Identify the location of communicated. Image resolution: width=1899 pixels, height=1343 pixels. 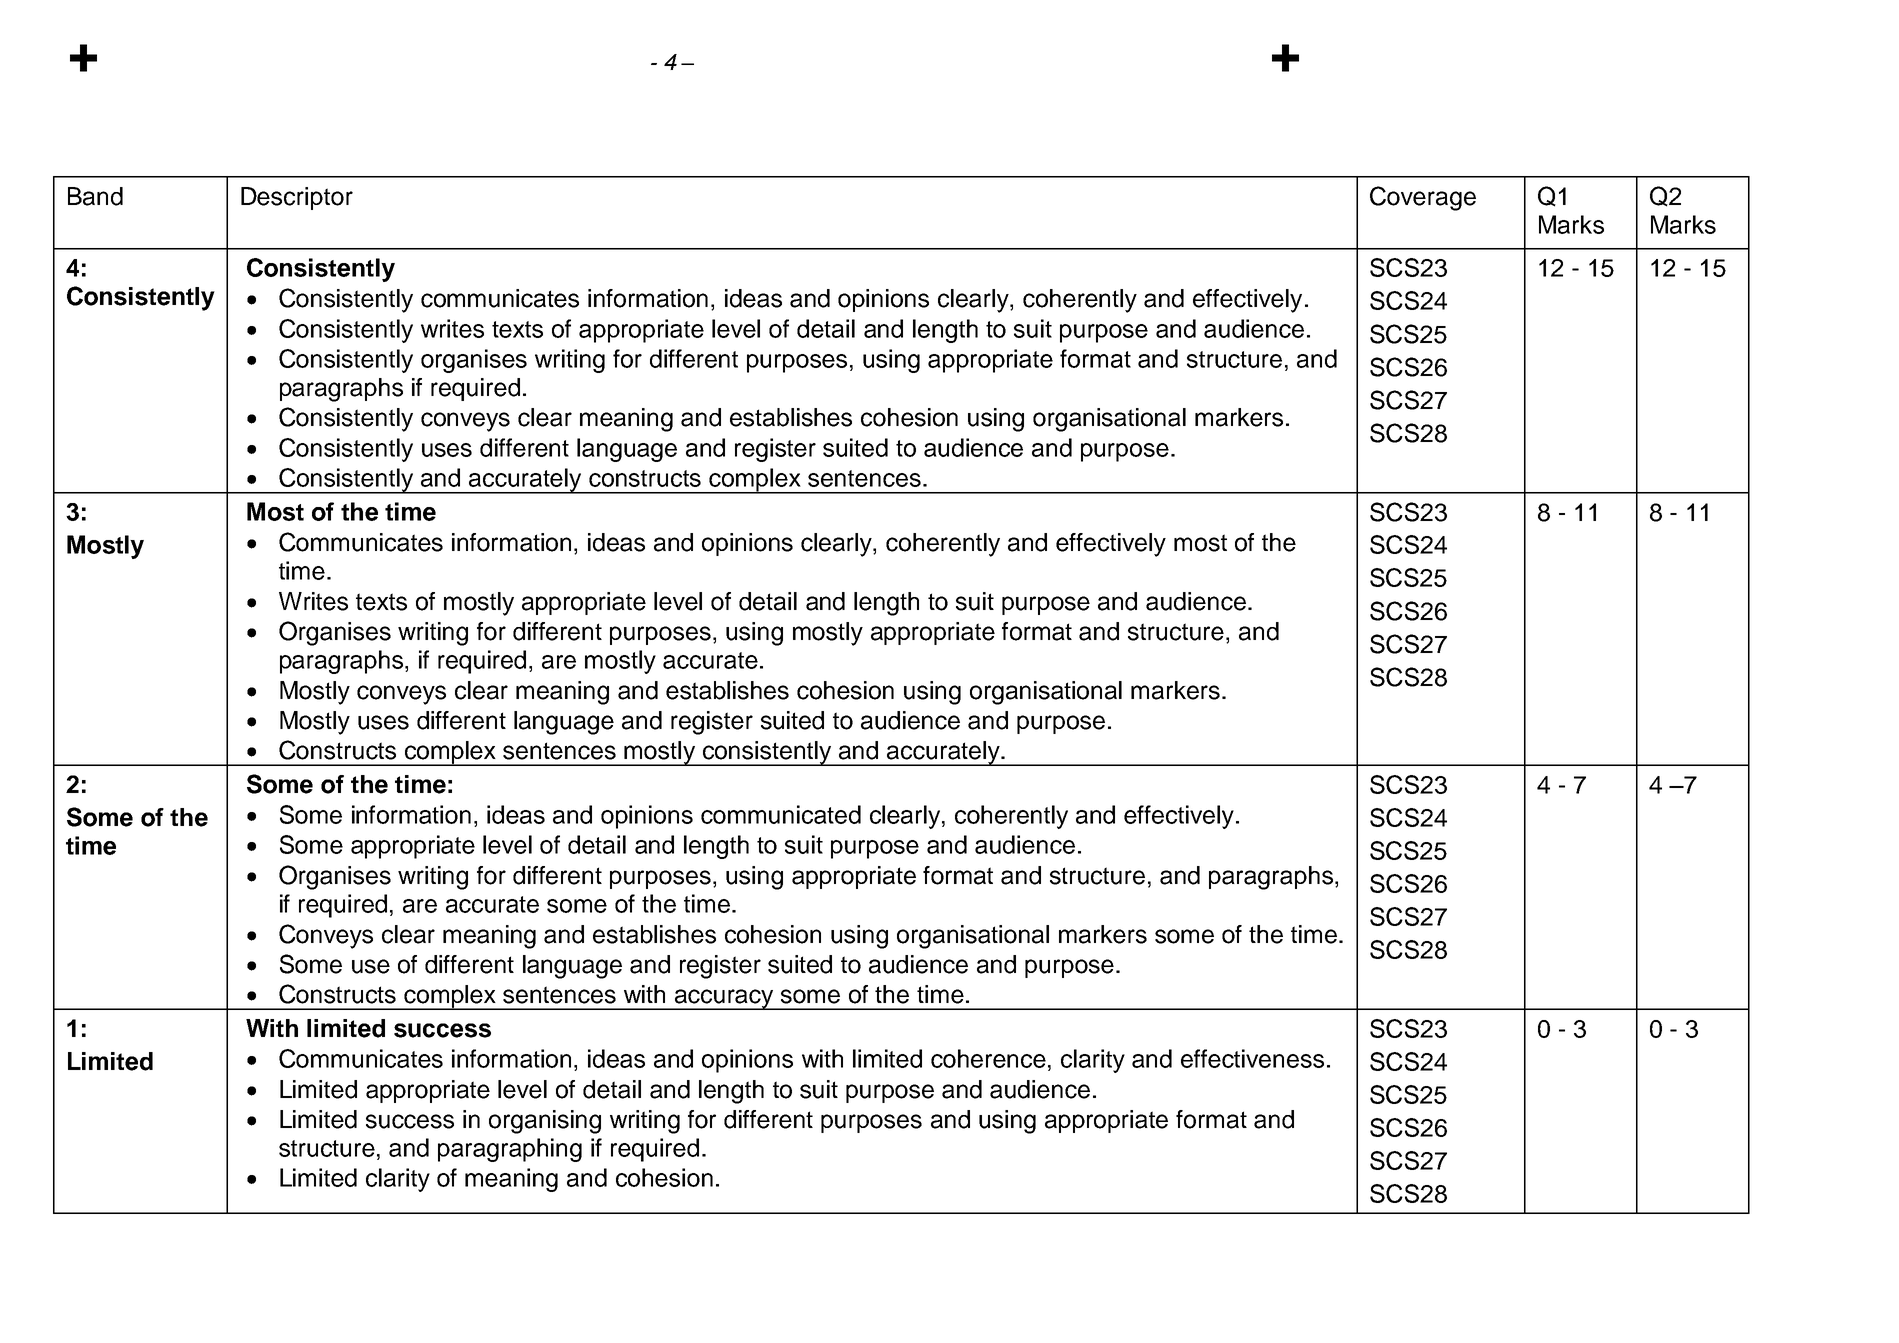
(781, 814).
